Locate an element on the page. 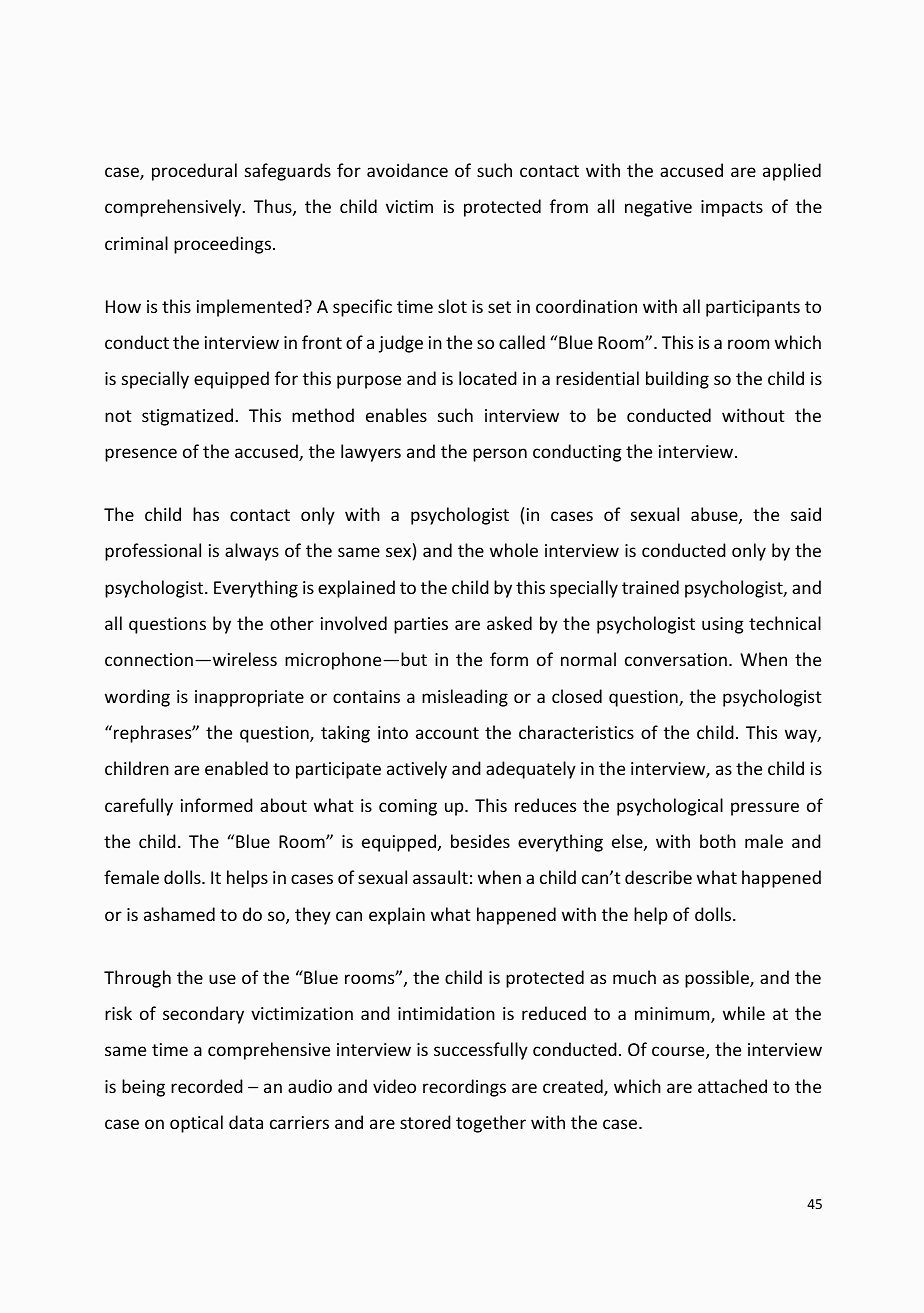 The image size is (924, 1313). procedural is located at coordinates (194, 172).
